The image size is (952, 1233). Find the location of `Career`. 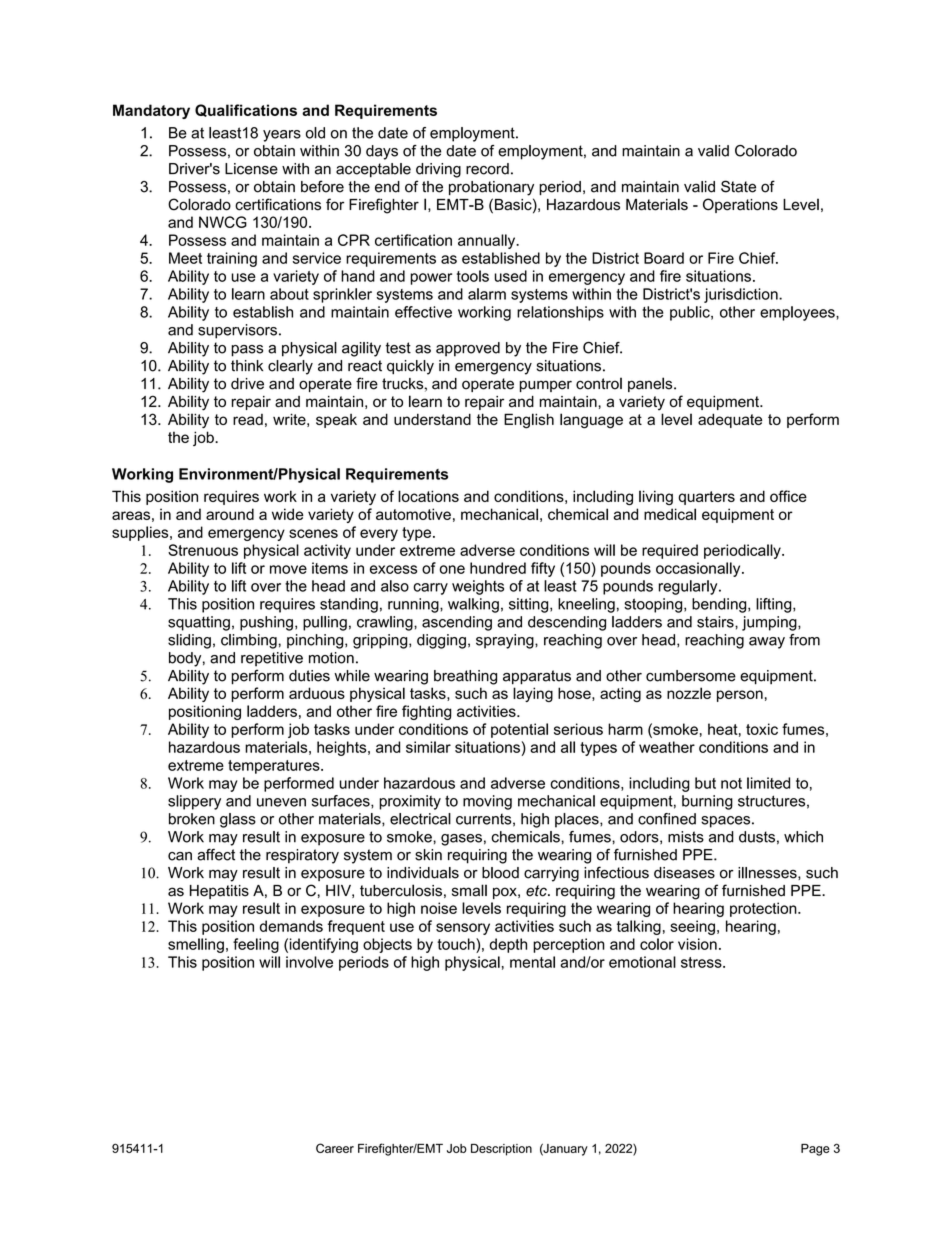

Career is located at coordinates (335, 1148).
